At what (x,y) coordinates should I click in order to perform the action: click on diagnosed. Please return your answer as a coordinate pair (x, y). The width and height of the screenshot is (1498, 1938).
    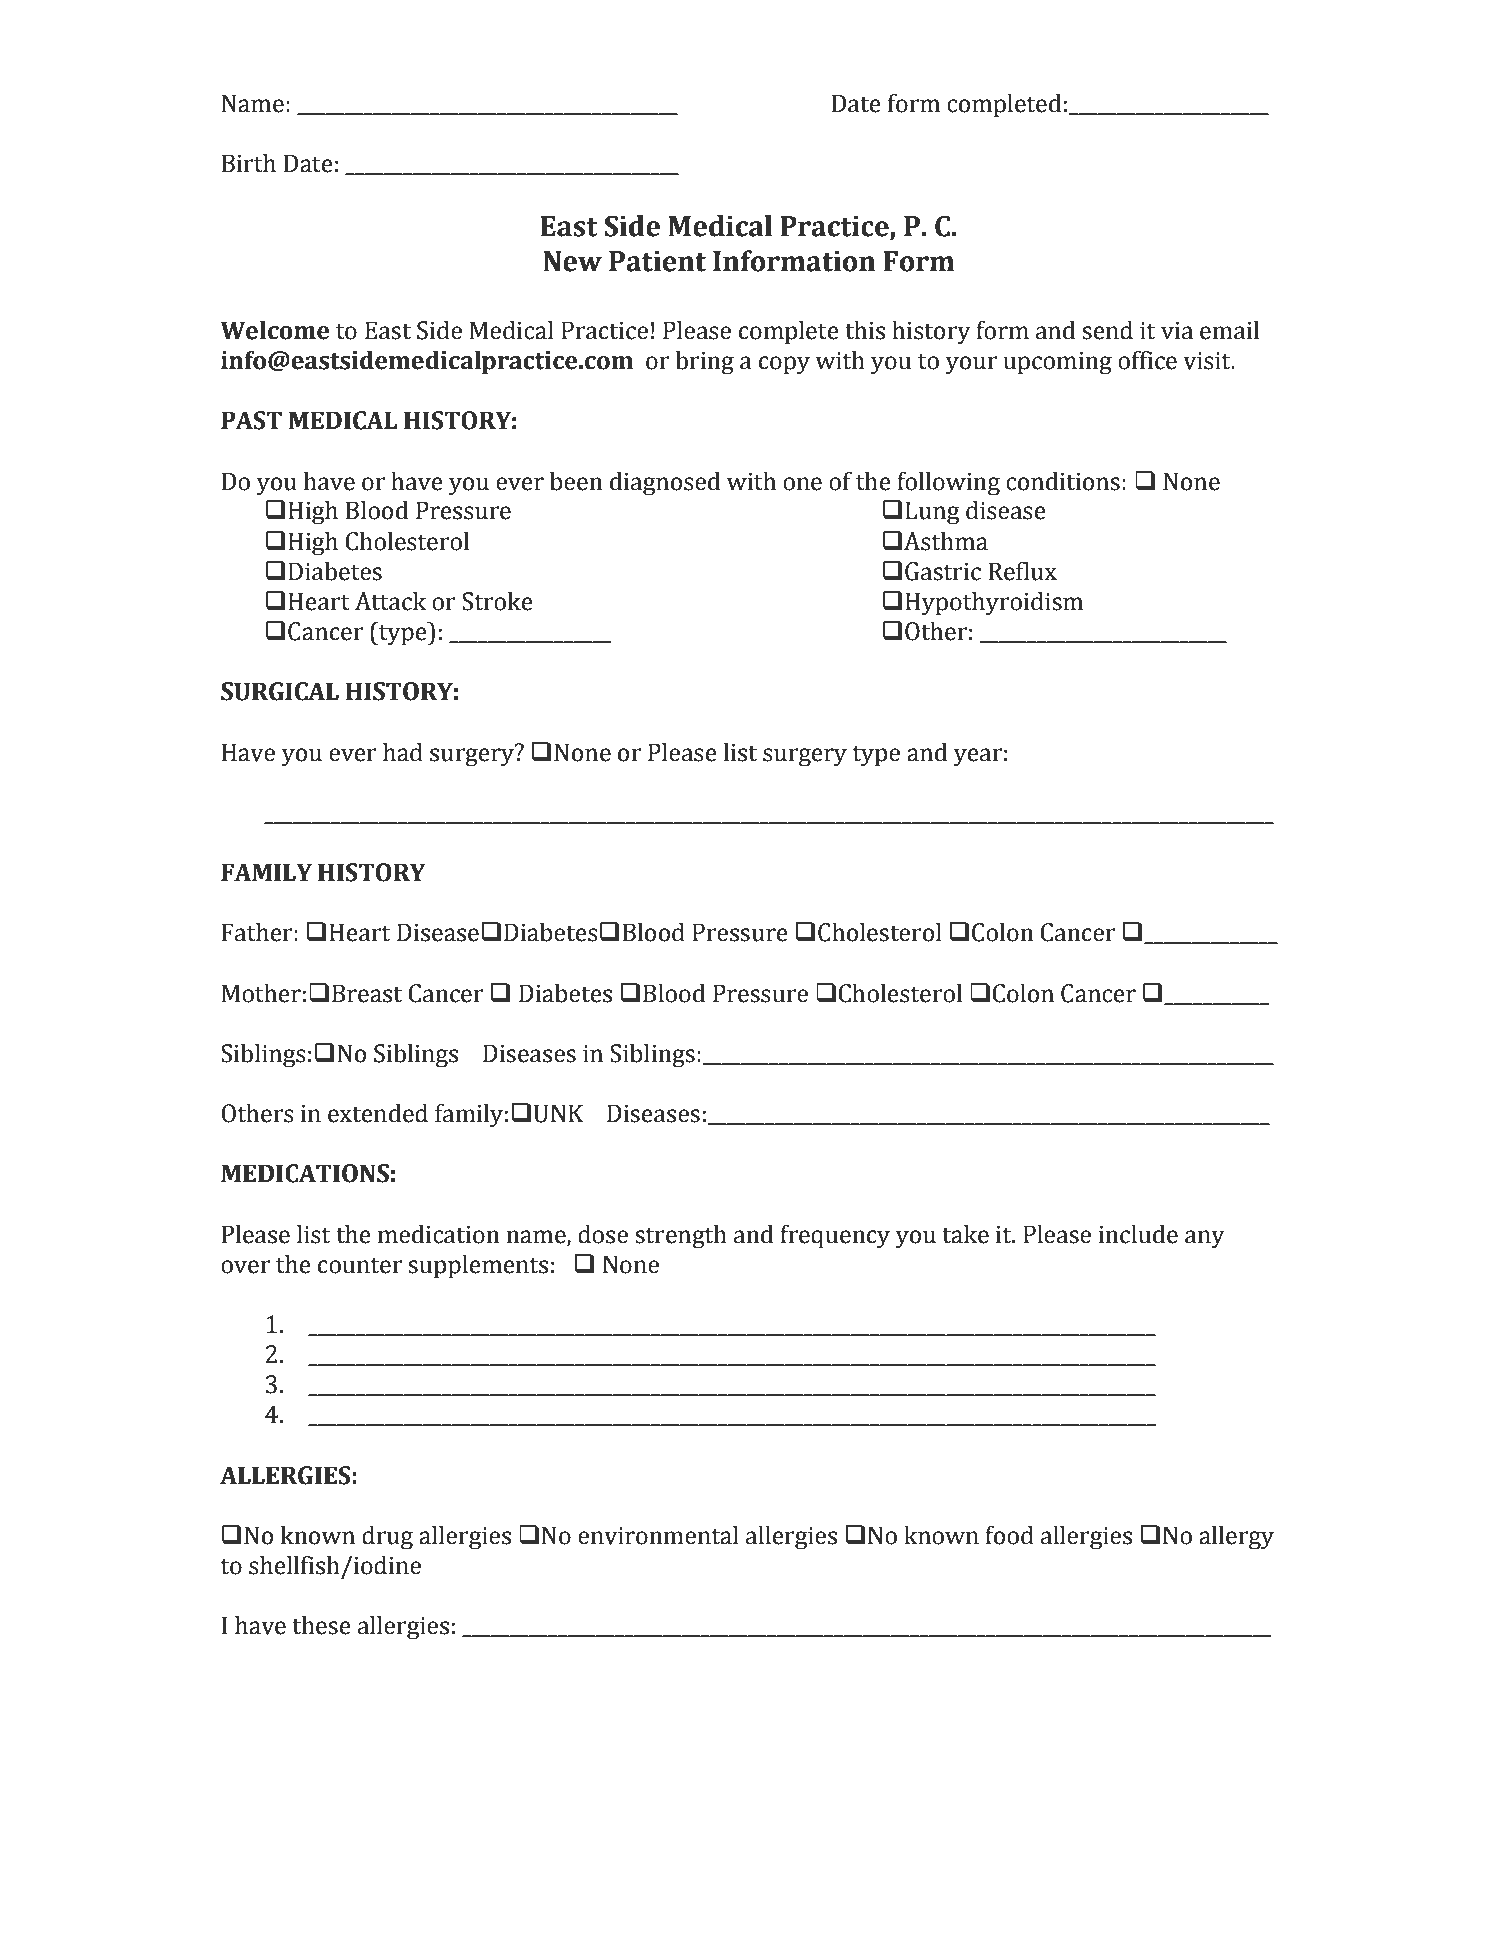
    Looking at the image, I should click on (665, 483).
